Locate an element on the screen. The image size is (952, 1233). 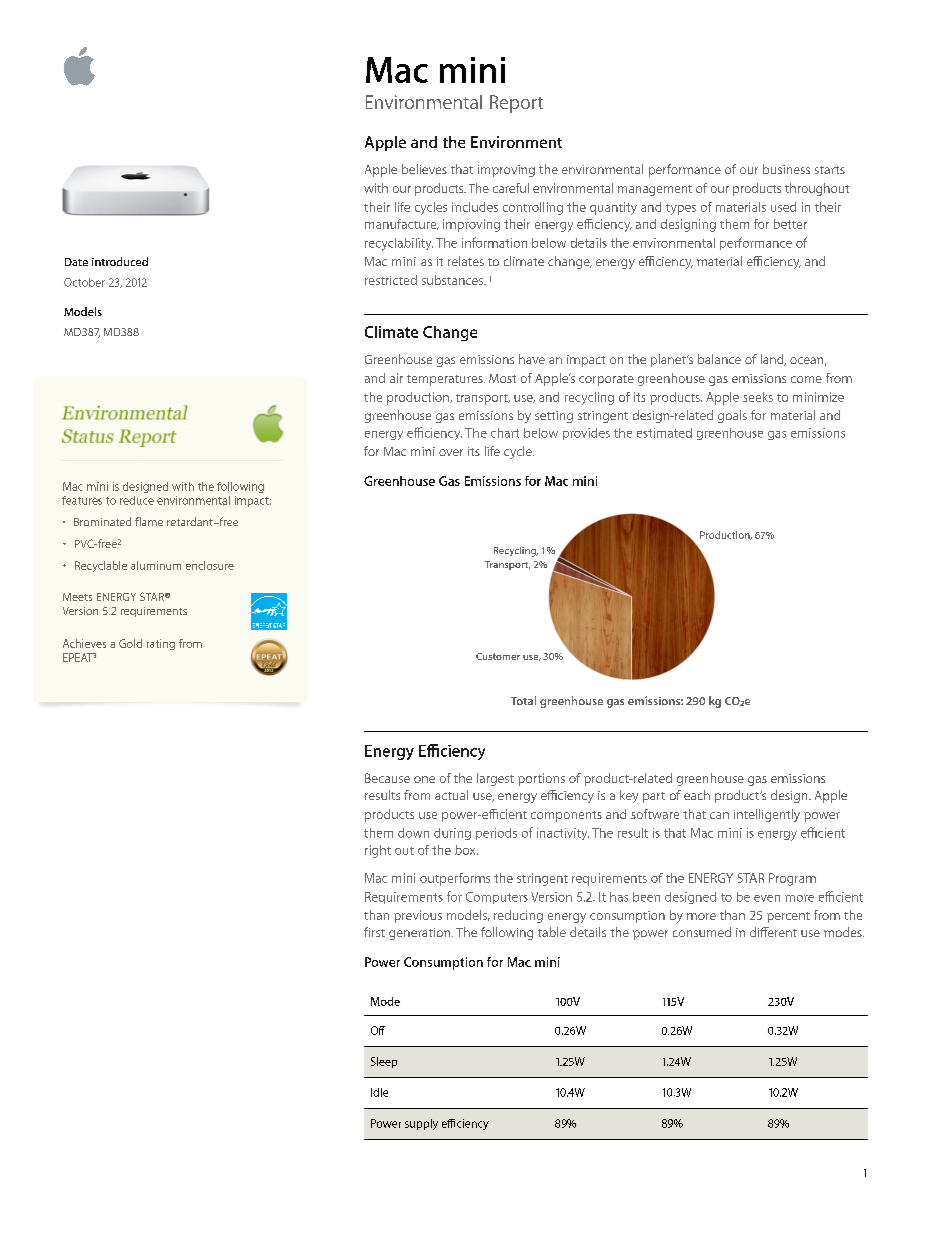
over is located at coordinates (451, 452).
